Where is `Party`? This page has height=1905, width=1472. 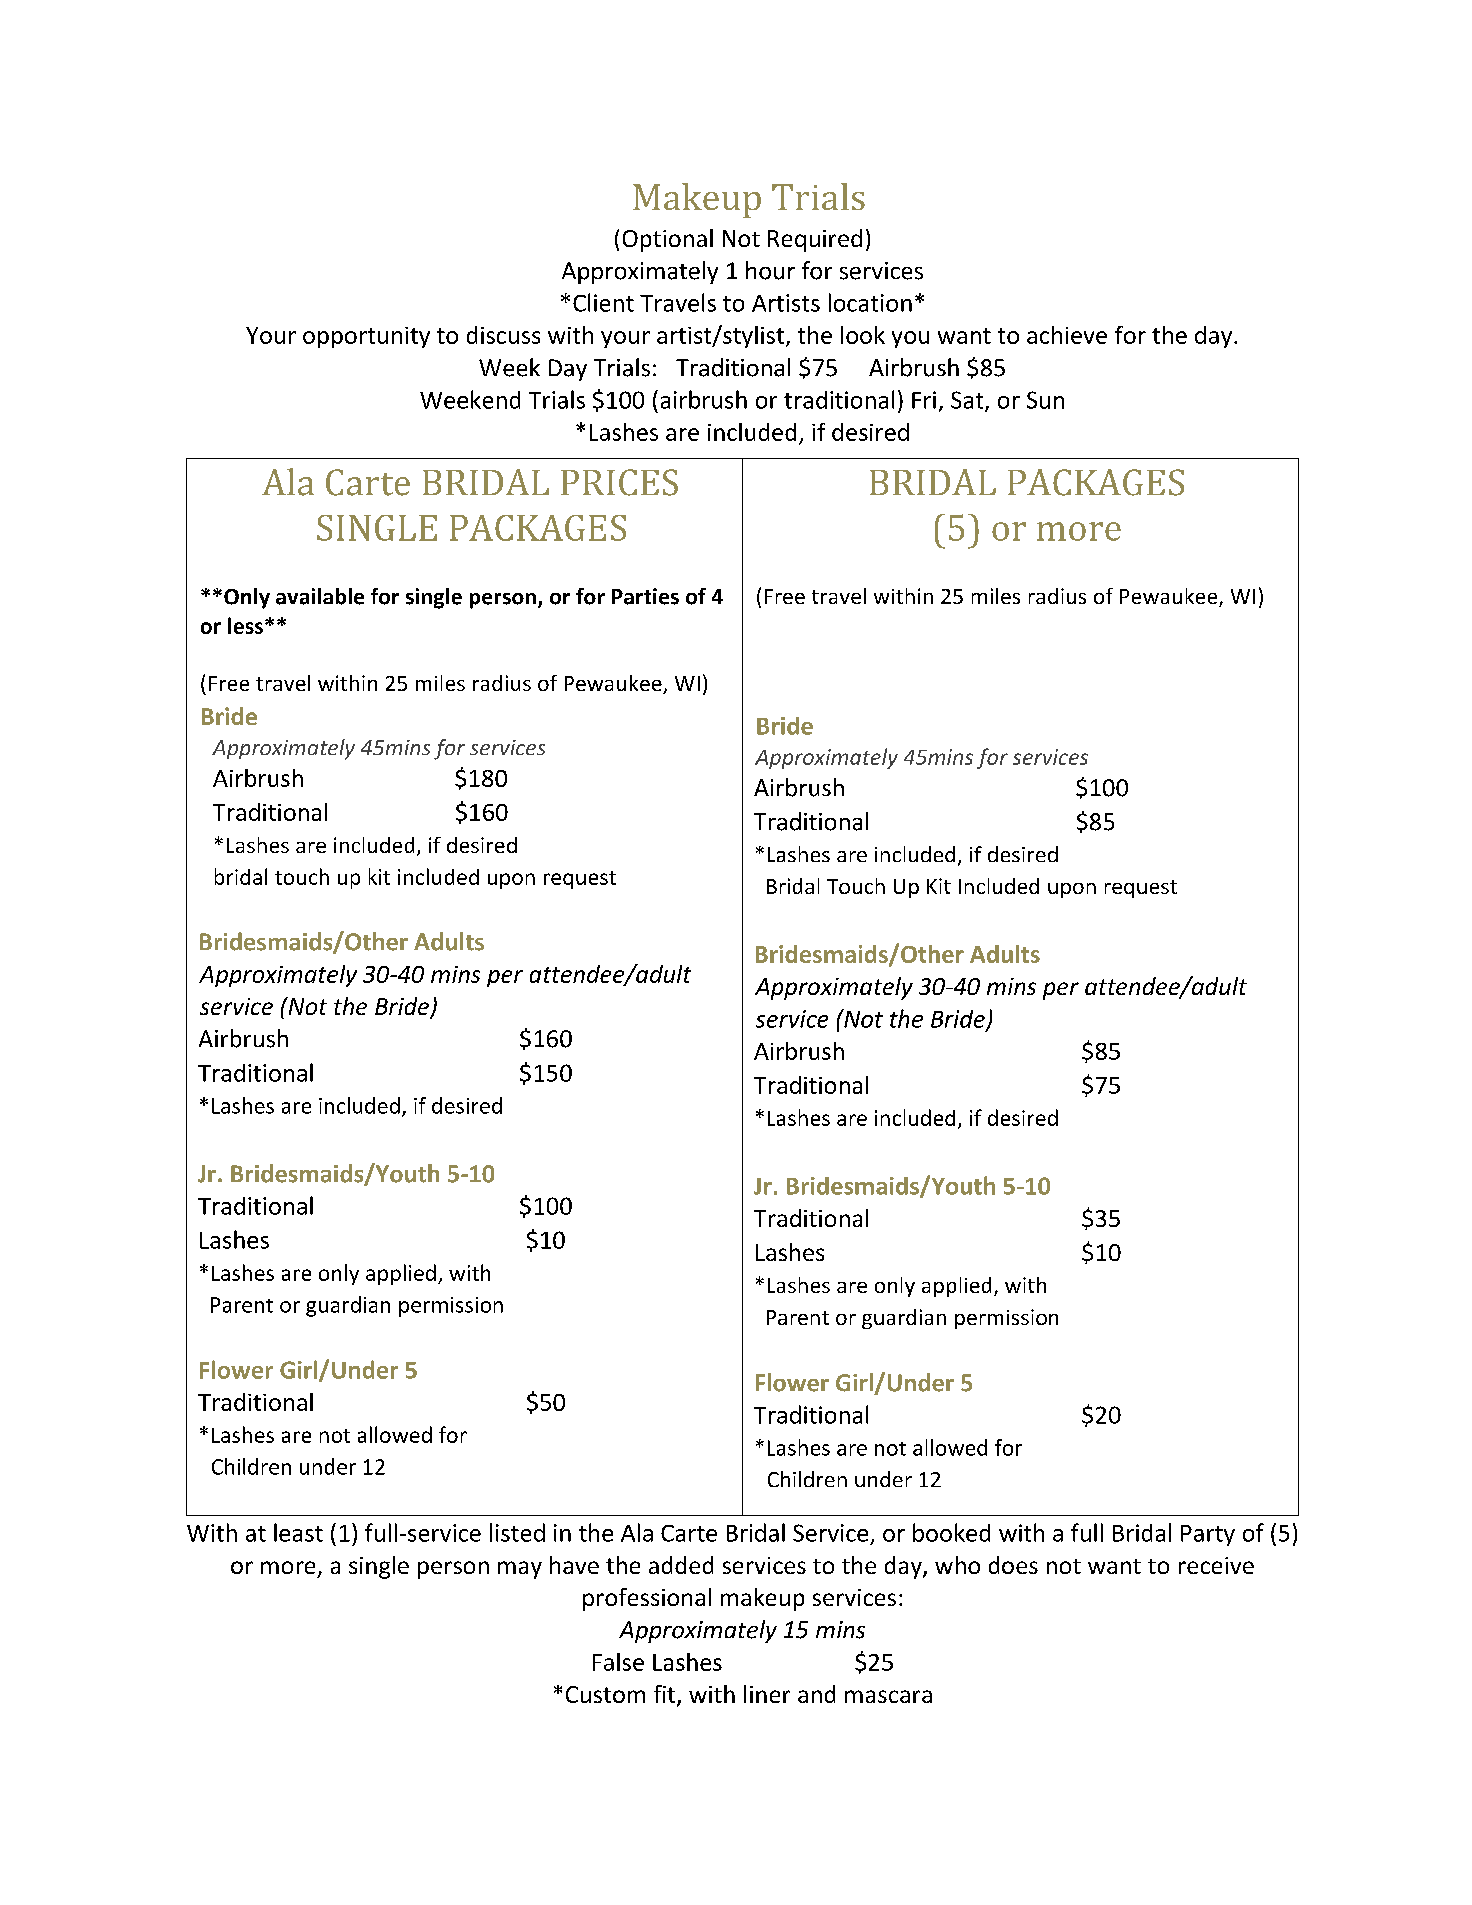 Party is located at coordinates (1208, 1535).
